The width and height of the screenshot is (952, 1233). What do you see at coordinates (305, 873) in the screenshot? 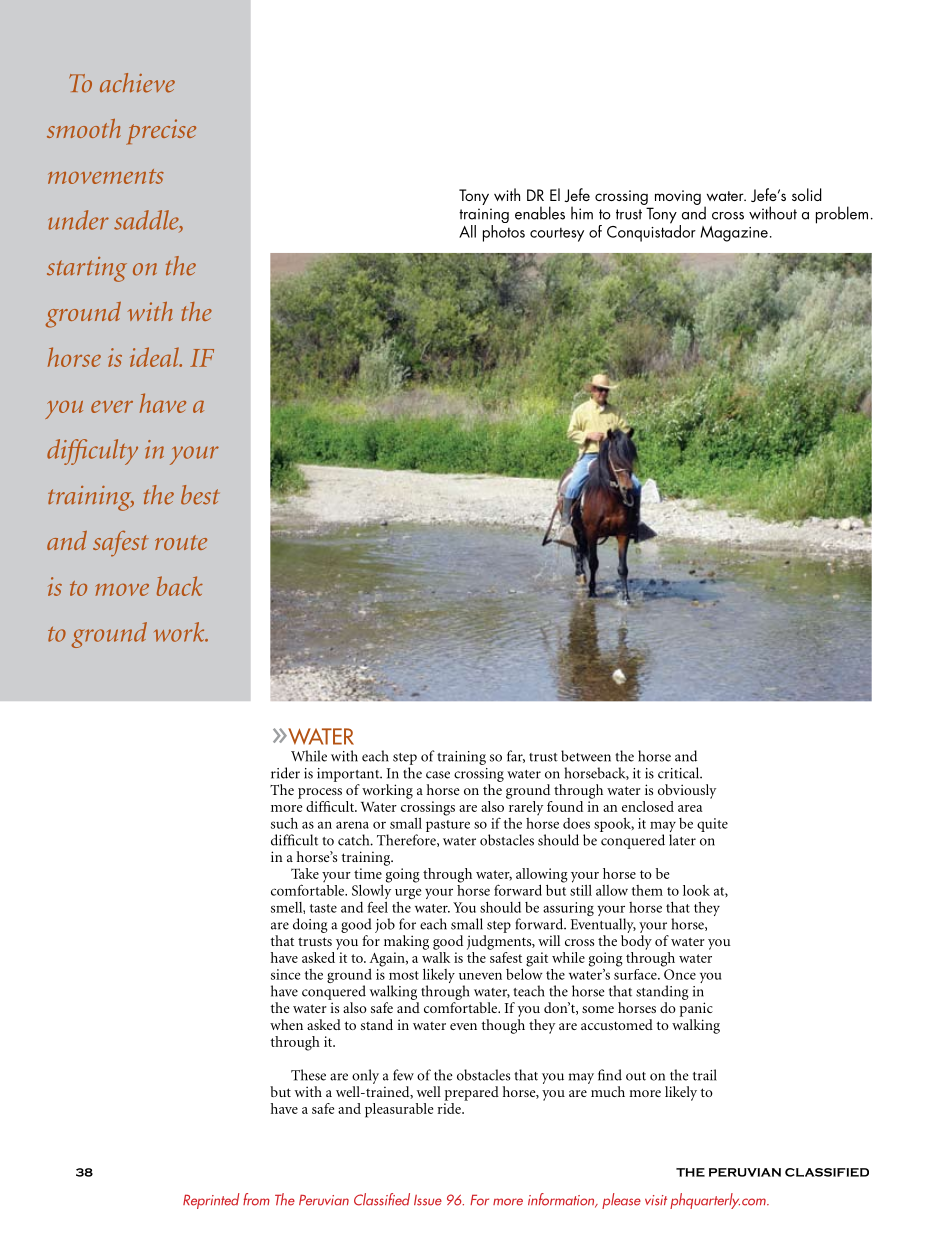
I see `Take` at bounding box center [305, 873].
